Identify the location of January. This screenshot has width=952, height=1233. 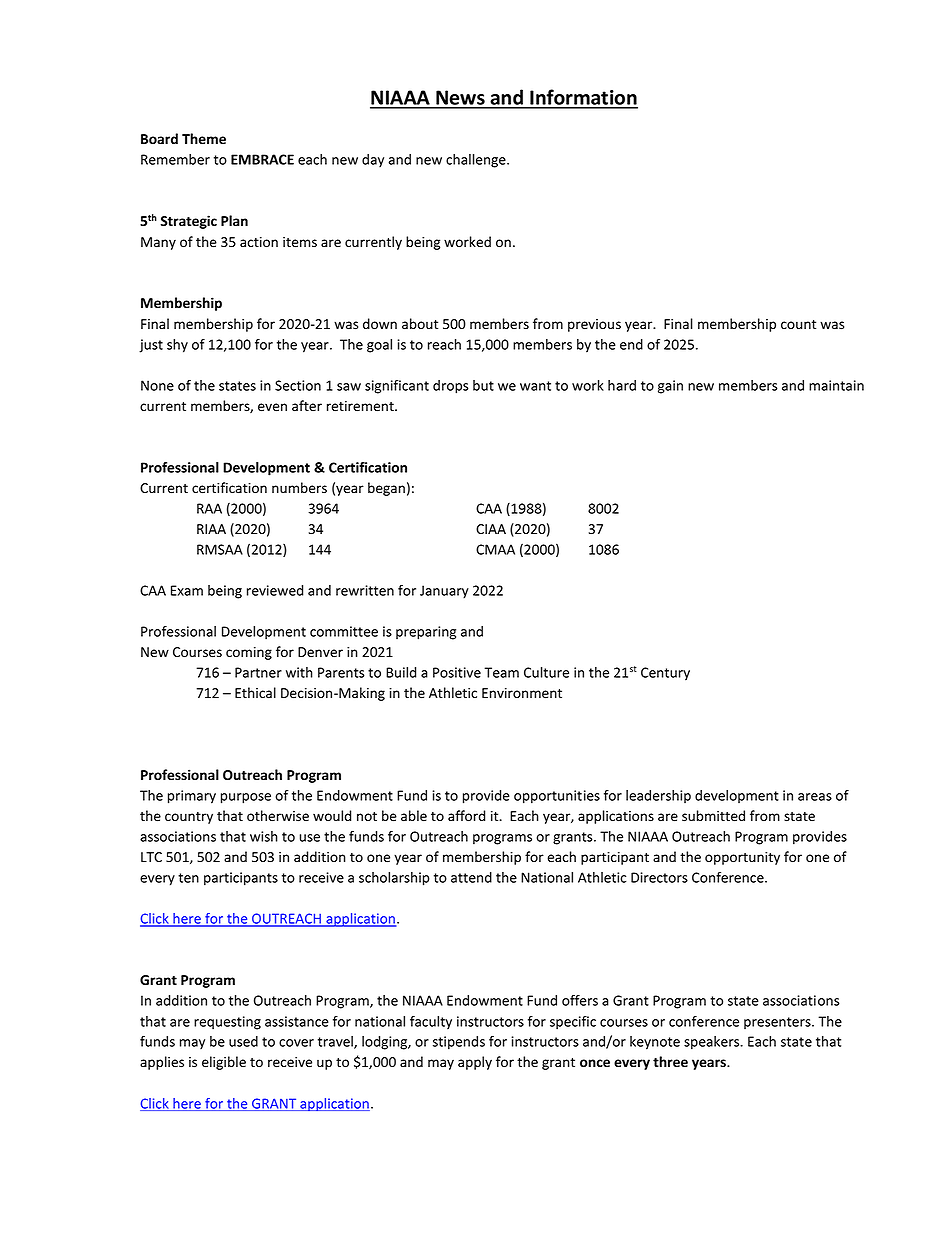
(444, 592).
